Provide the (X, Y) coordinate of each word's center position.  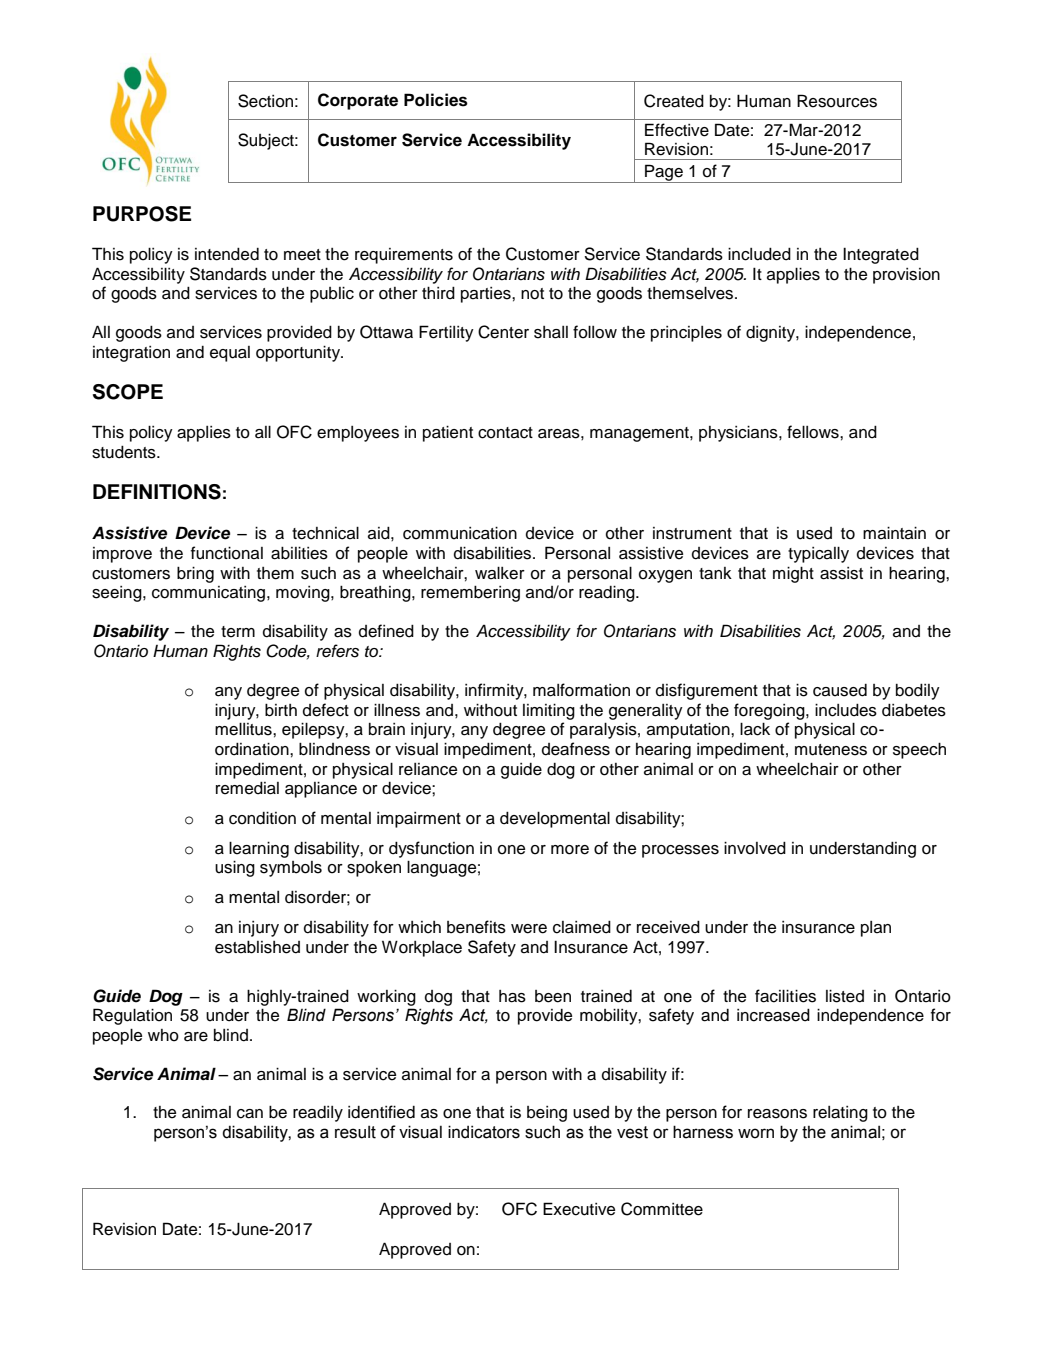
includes (846, 710)
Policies (436, 100)
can (250, 1114)
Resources (837, 101)
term (238, 632)
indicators (484, 1132)
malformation (581, 690)
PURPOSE (142, 214)
